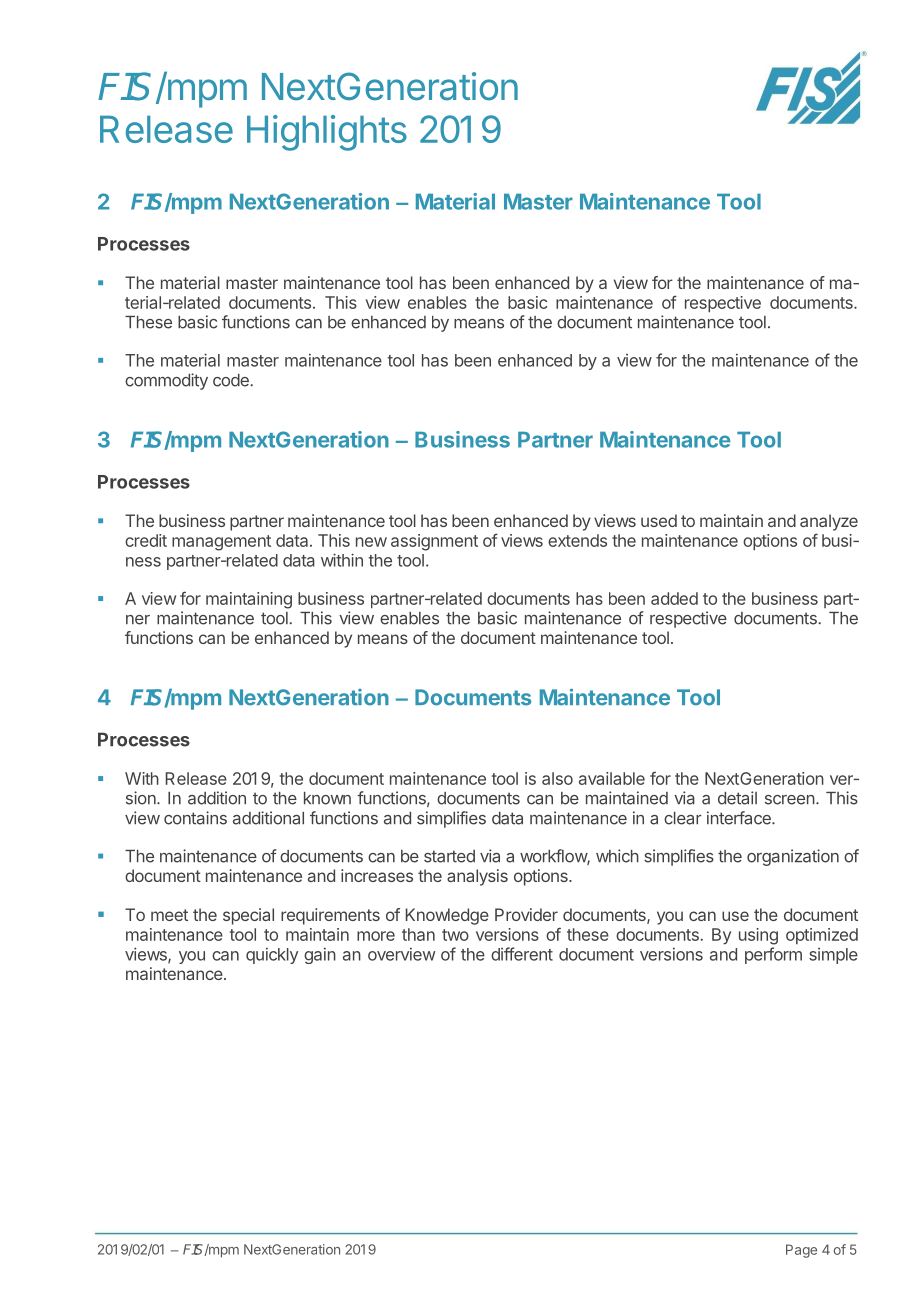 This screenshot has height=1308, width=924. Describe the element at coordinates (327, 133) in the screenshot. I see `Highlights` at that location.
